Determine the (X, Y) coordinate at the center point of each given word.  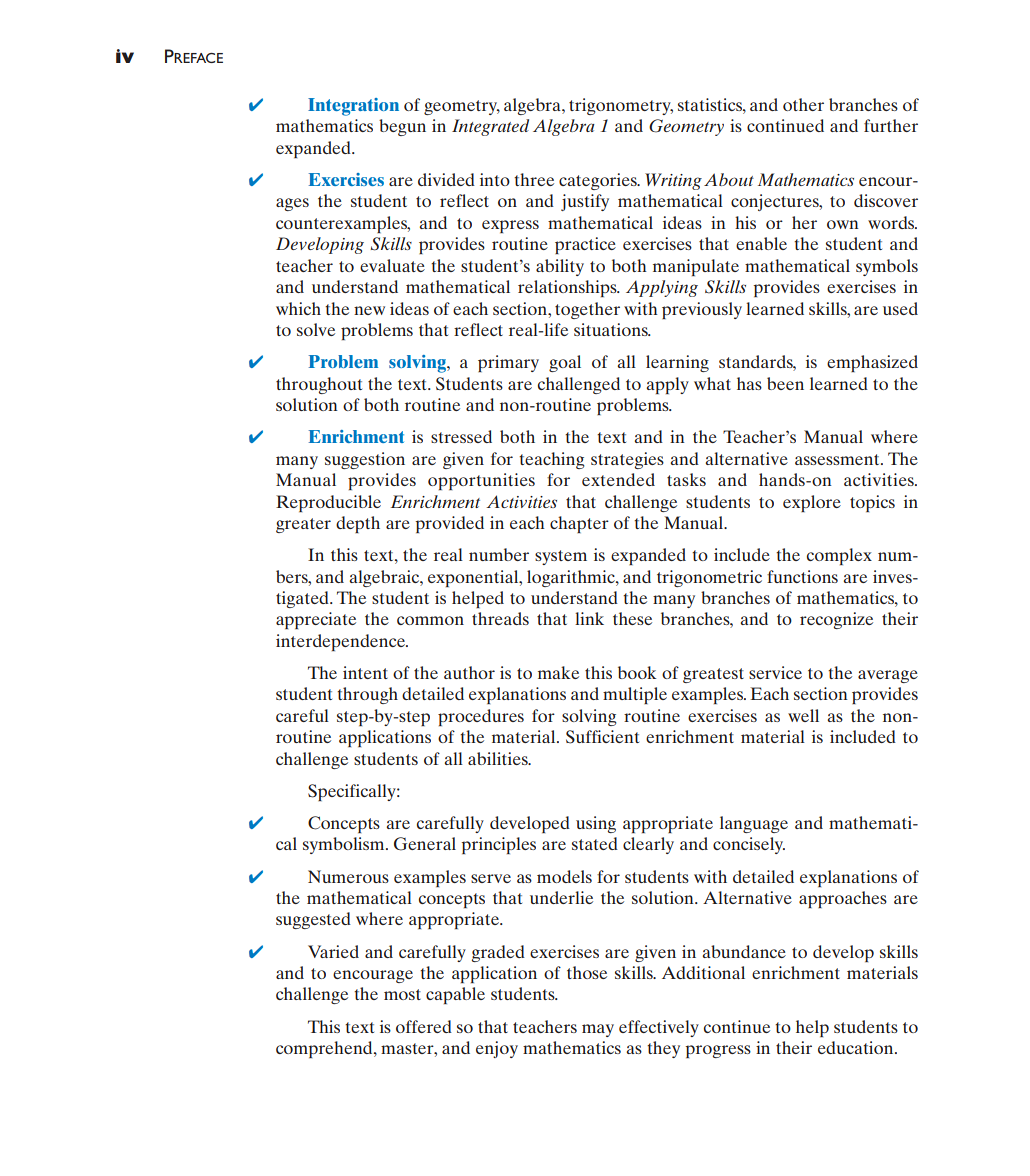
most (402, 994)
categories (599, 181)
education (857, 1047)
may (598, 1030)
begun (402, 127)
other (803, 104)
